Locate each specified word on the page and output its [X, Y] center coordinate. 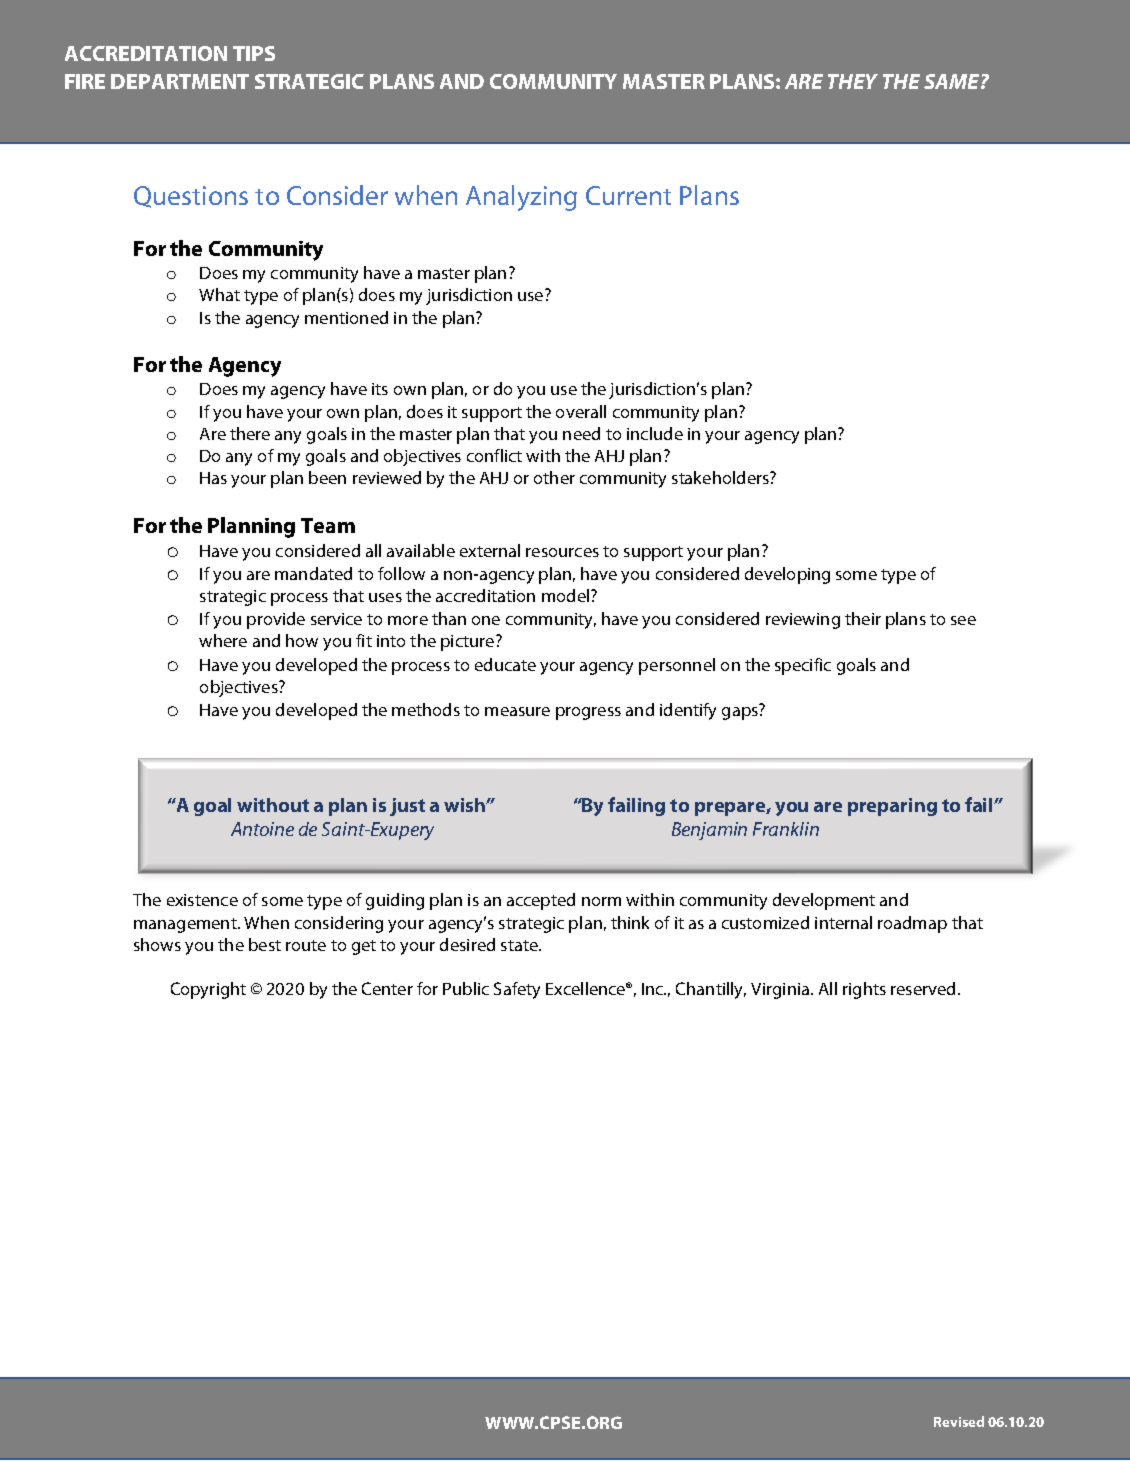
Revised [959, 1421]
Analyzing [521, 198]
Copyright [208, 990]
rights [864, 990]
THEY [853, 81]
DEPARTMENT [180, 81]
